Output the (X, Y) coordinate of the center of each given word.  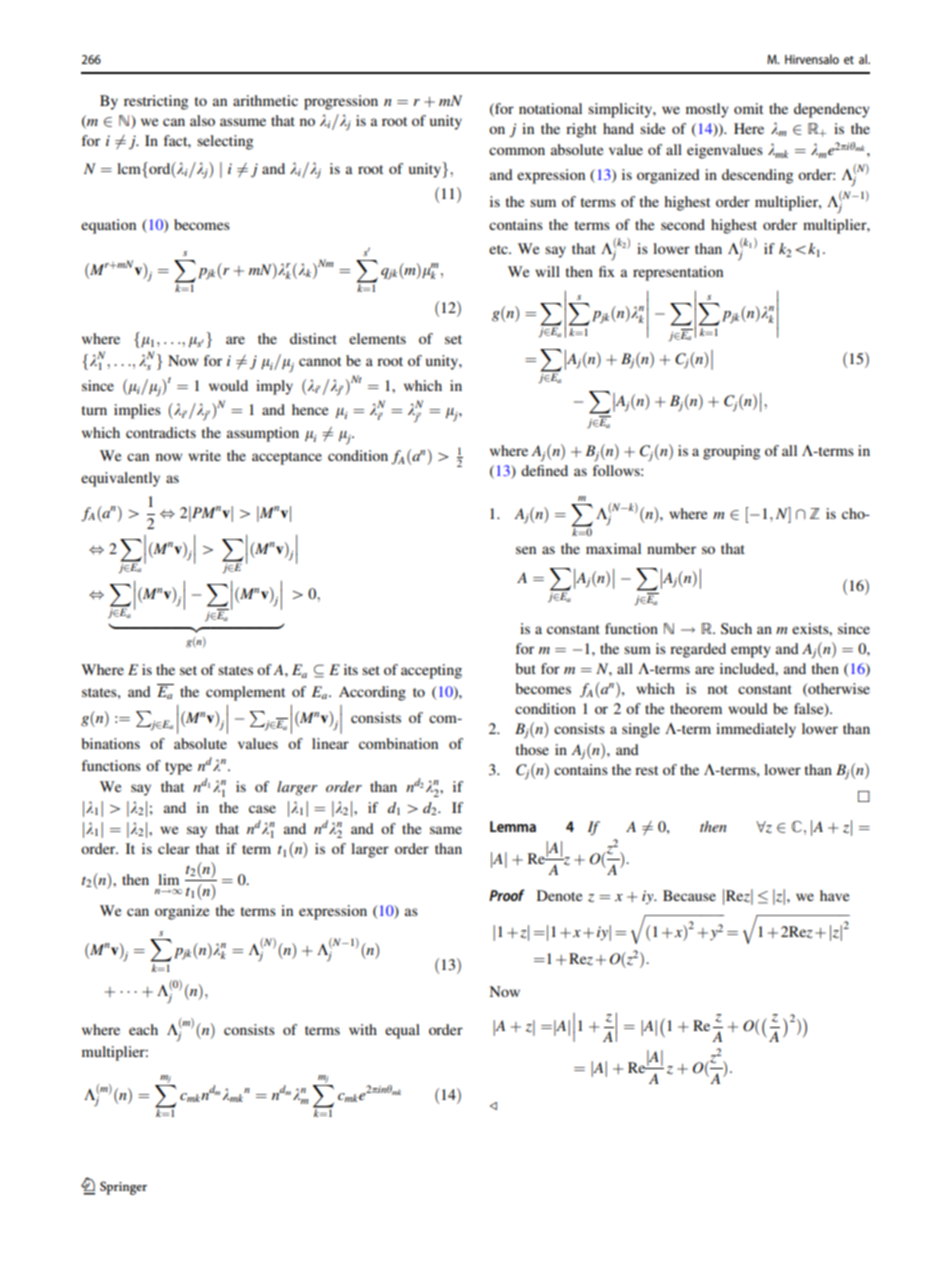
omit (748, 108)
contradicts (161, 432)
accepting (431, 671)
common (517, 151)
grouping (731, 452)
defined (544, 470)
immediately (756, 730)
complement (245, 693)
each (143, 1029)
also (202, 120)
